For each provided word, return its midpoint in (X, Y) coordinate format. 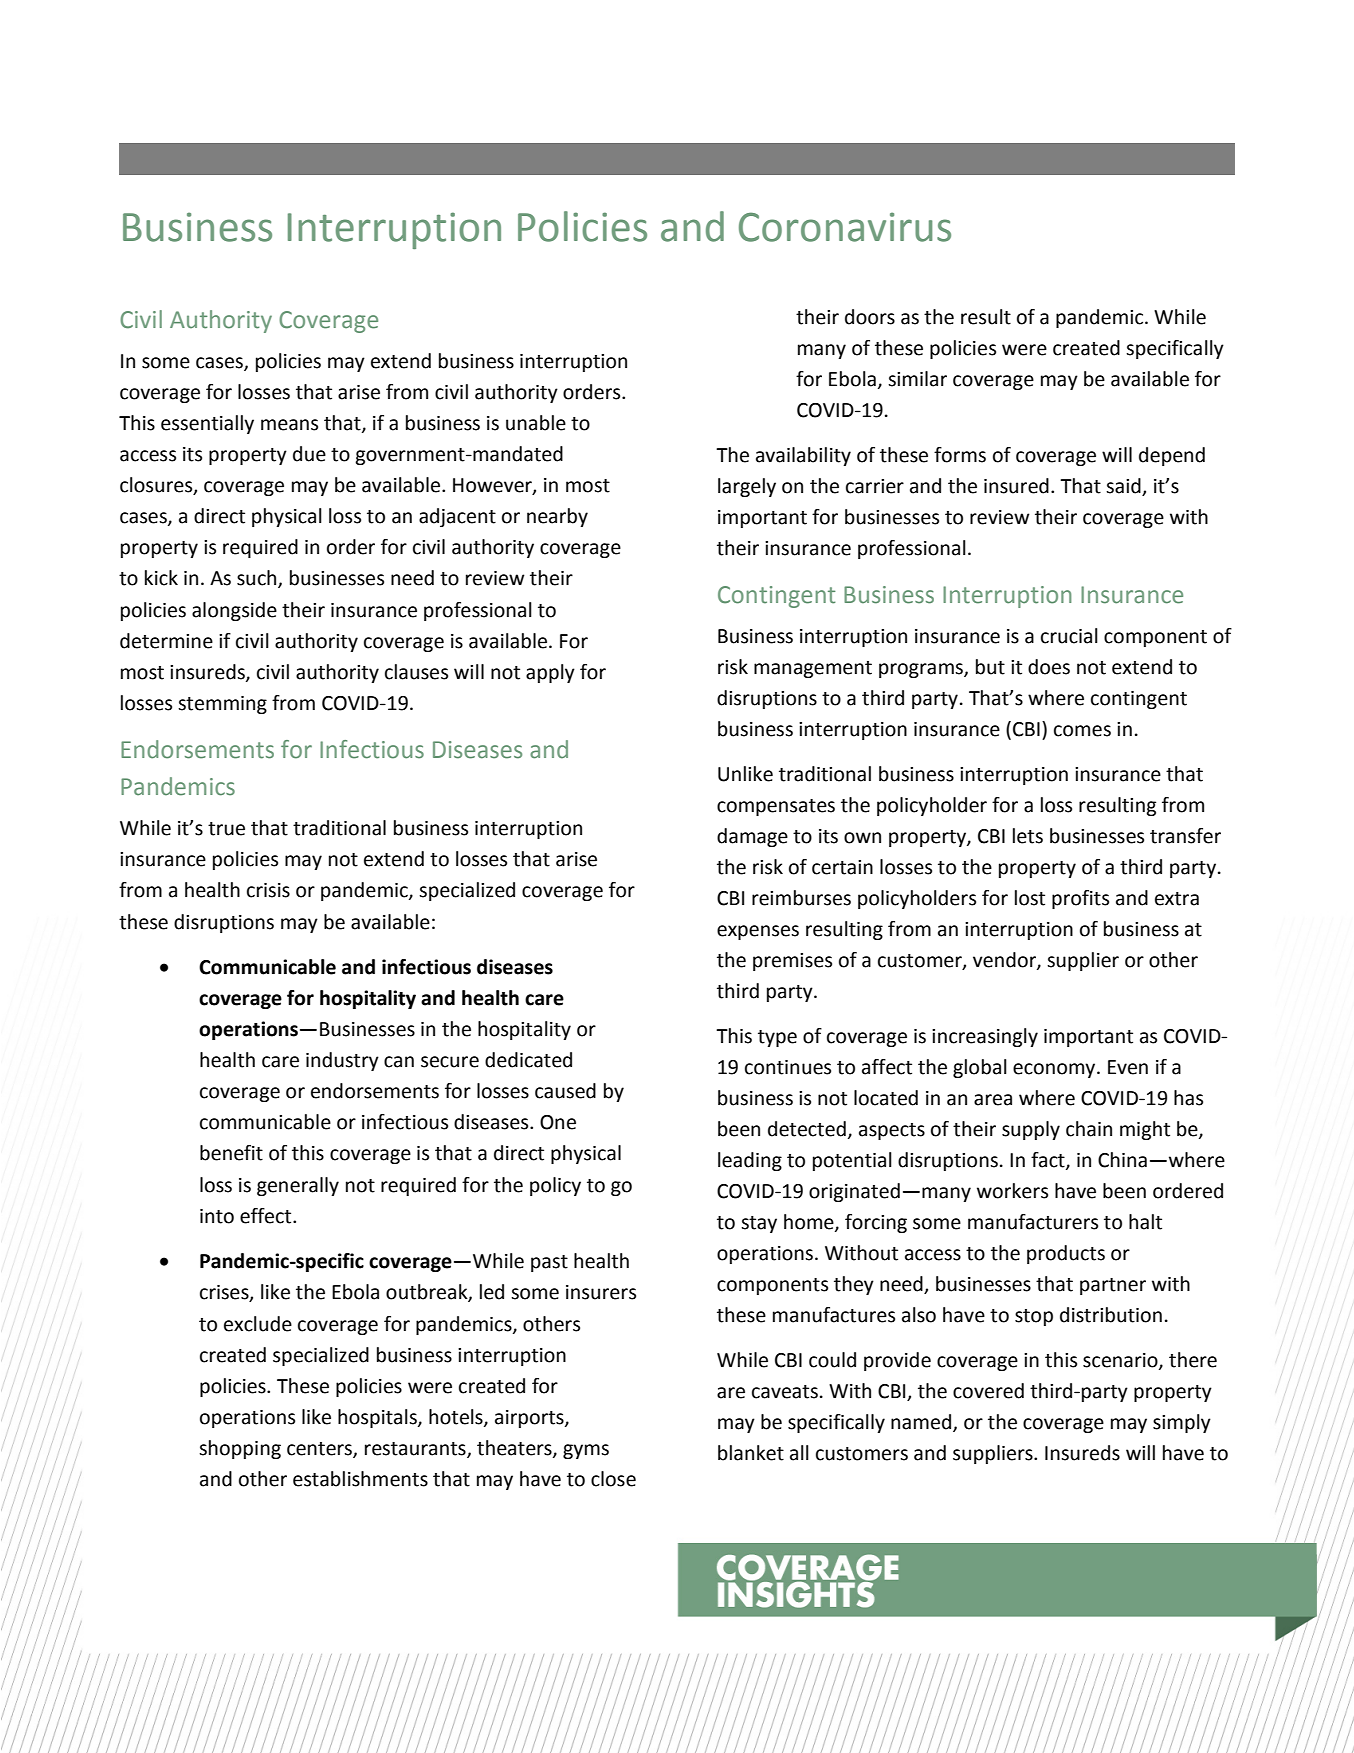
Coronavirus (845, 227)
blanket (751, 1453)
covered (988, 1391)
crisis (268, 890)
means (289, 425)
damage (752, 837)
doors (870, 317)
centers (320, 1449)
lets (1028, 836)
